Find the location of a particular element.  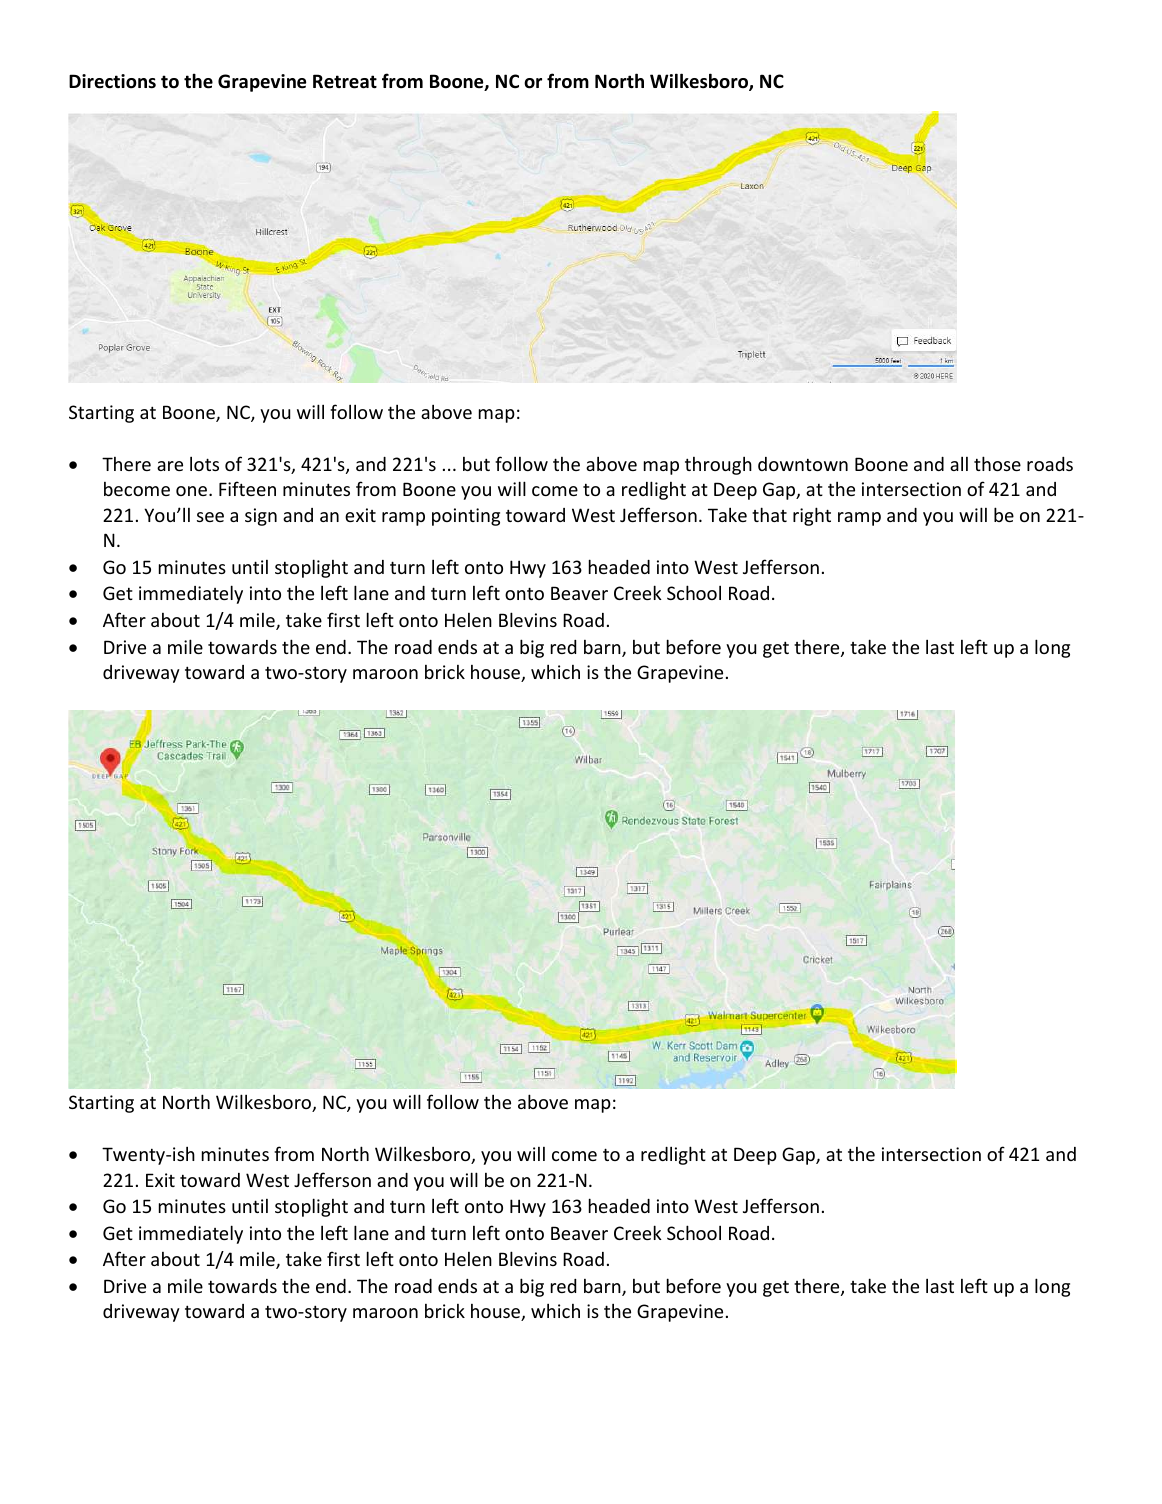

that is located at coordinates (769, 514).
